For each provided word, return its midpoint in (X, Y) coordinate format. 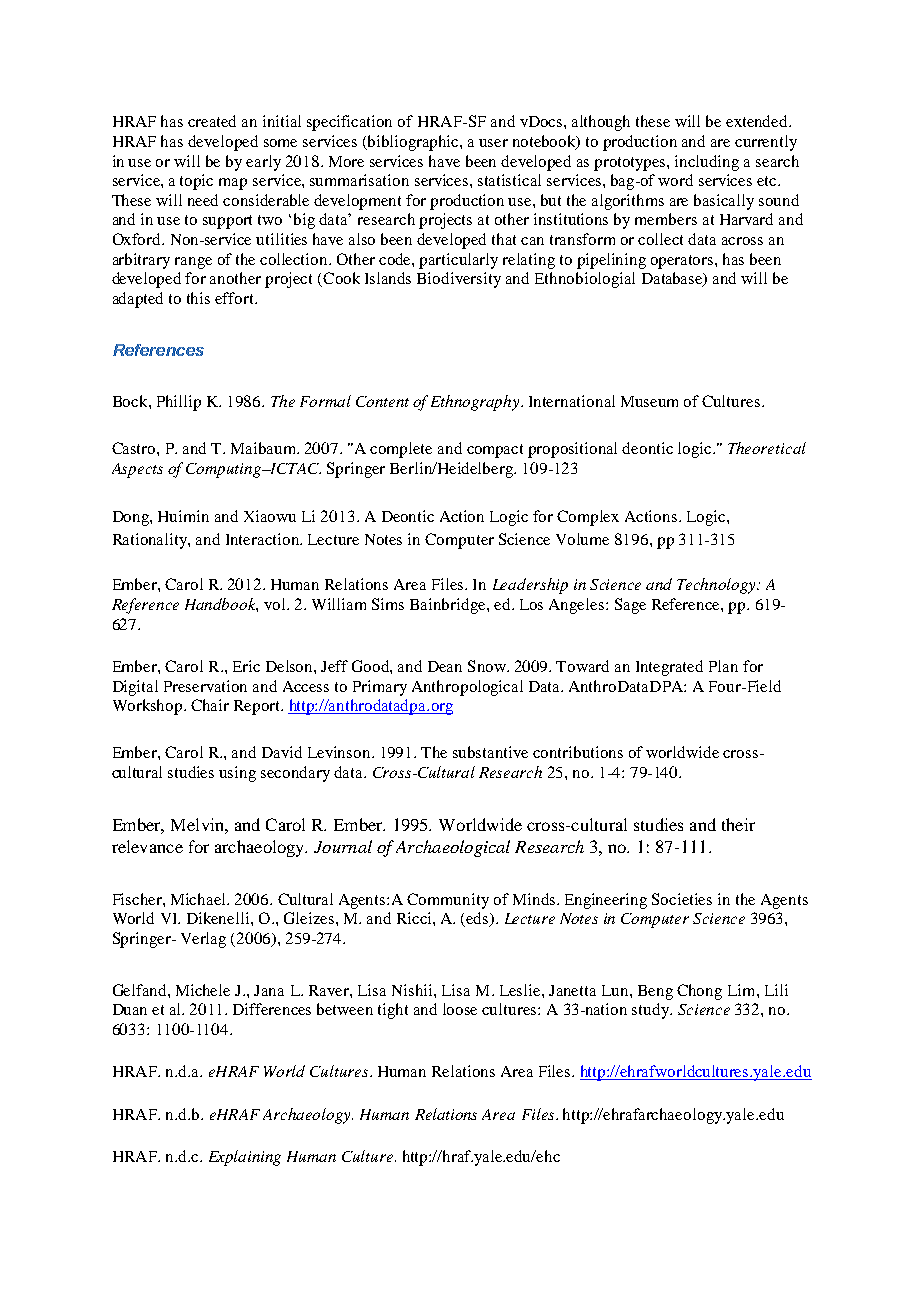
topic (196, 182)
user (493, 143)
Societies (682, 899)
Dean (445, 666)
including (707, 163)
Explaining (245, 1158)
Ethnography (476, 403)
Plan (723, 666)
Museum (649, 401)
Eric (246, 666)
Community (448, 901)
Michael (200, 899)
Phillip (179, 403)
